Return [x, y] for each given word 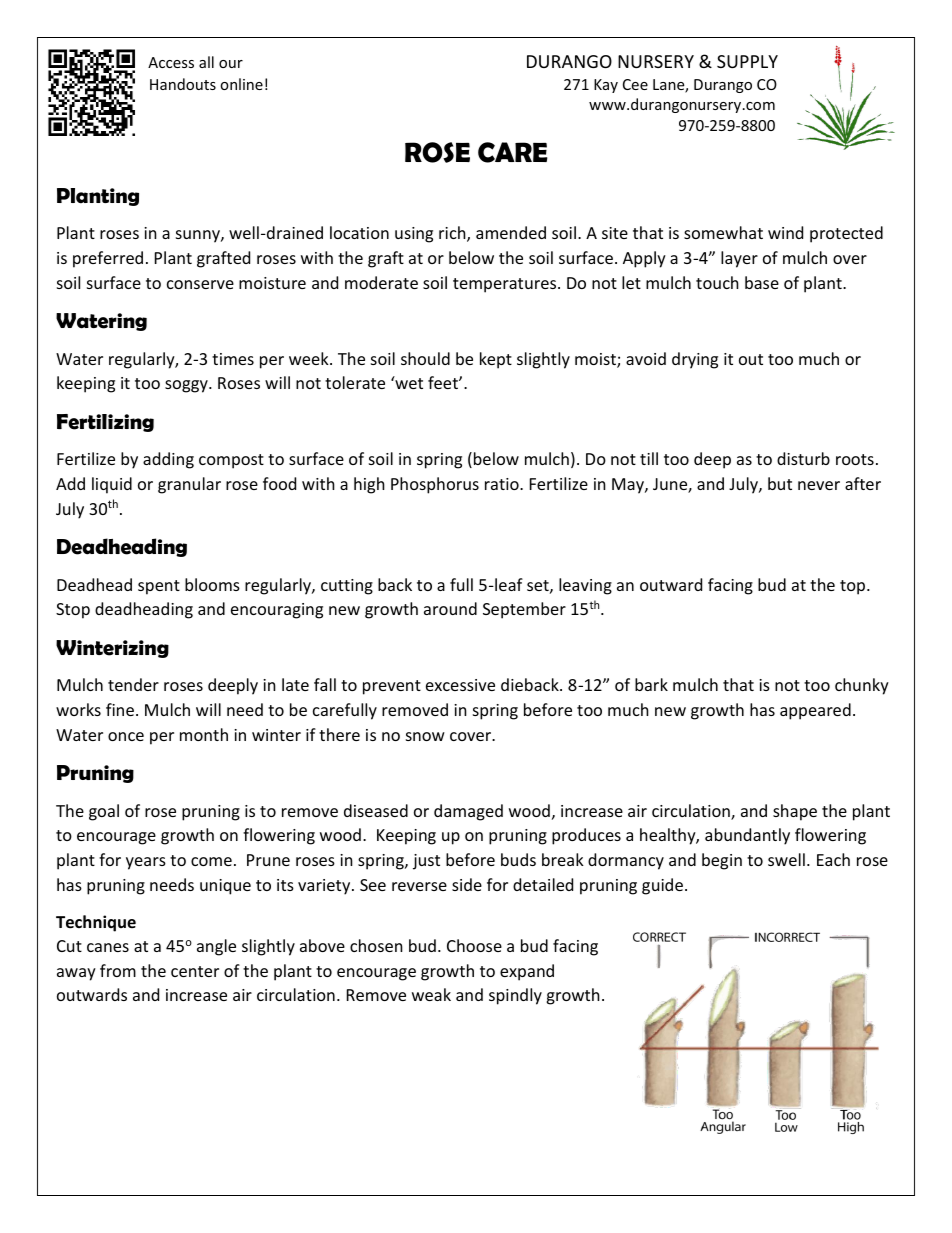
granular [189, 485]
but [780, 483]
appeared [815, 711]
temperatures [506, 285]
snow [425, 736]
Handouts [183, 84]
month [204, 734]
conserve [200, 284]
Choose [474, 945]
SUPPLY [747, 61]
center [195, 971]
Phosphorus [435, 485]
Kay [606, 86]
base [762, 282]
